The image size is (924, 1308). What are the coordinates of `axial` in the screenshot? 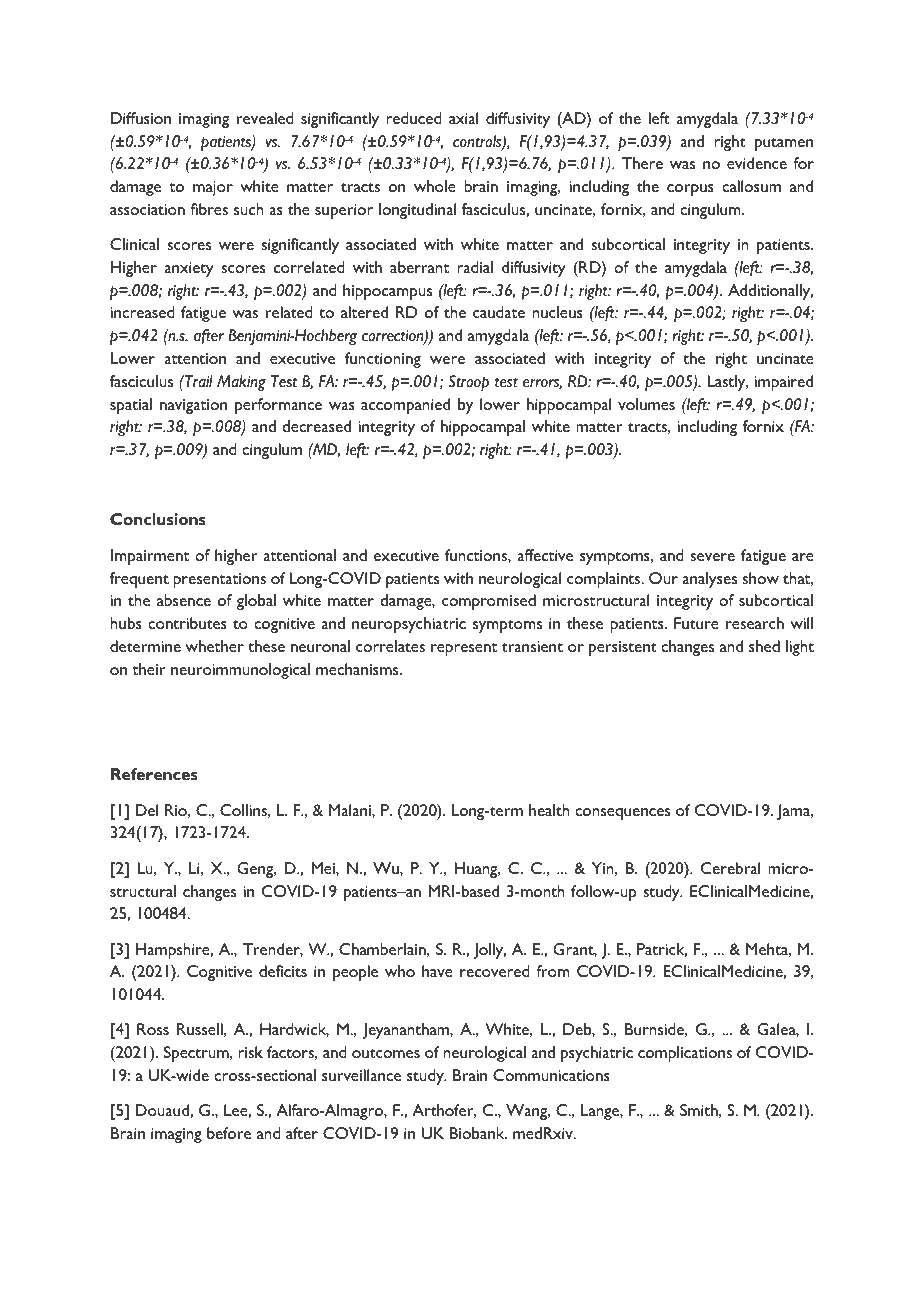 It's located at (463, 118).
